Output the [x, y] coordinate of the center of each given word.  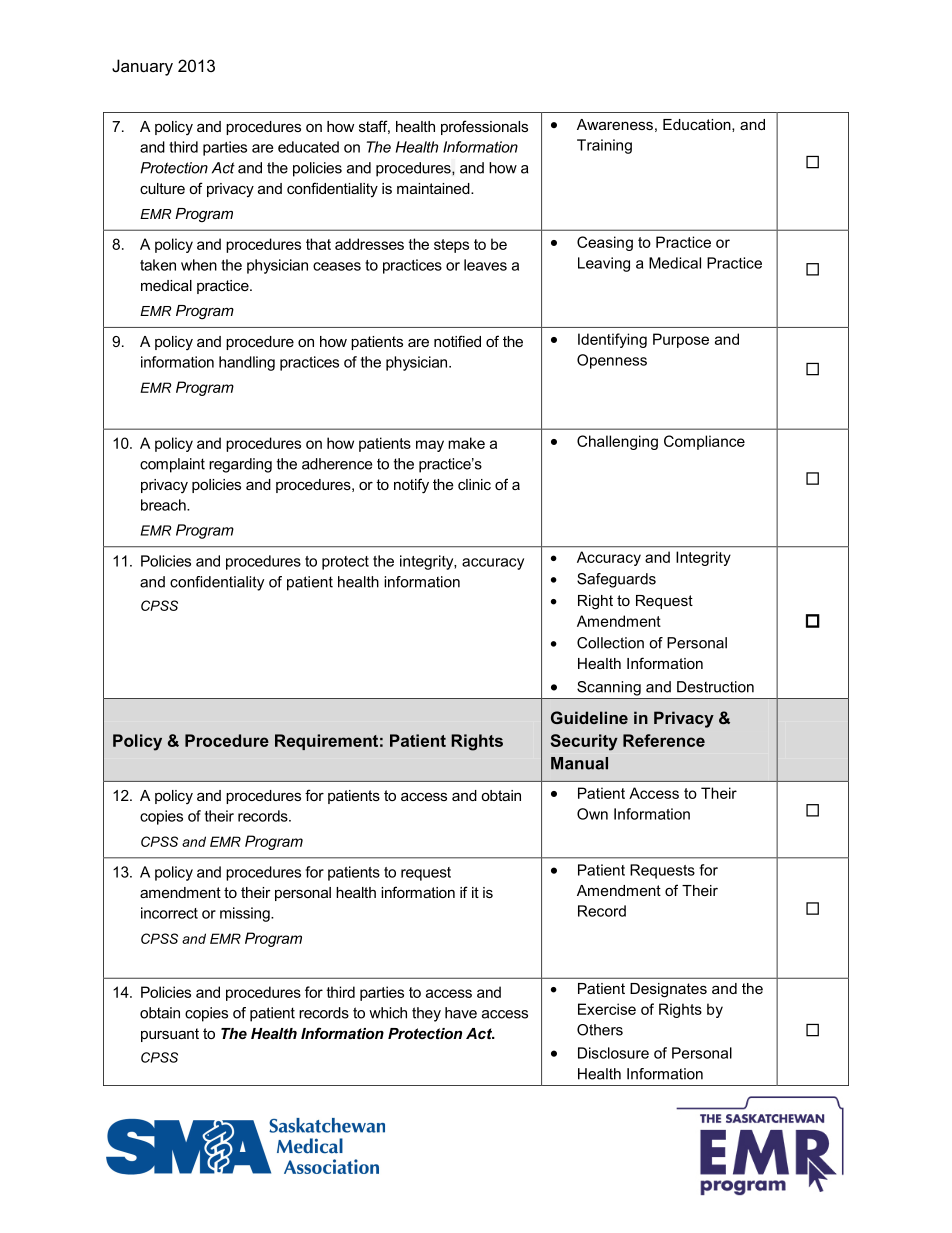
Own [592, 814]
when [199, 265]
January [142, 67]
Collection [610, 643]
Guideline [589, 717]
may [430, 446]
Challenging [617, 442]
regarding [240, 465]
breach [164, 505]
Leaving [604, 264]
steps [451, 246]
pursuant [170, 1035]
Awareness [615, 124]
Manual [579, 763]
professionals [484, 127]
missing [246, 914]
